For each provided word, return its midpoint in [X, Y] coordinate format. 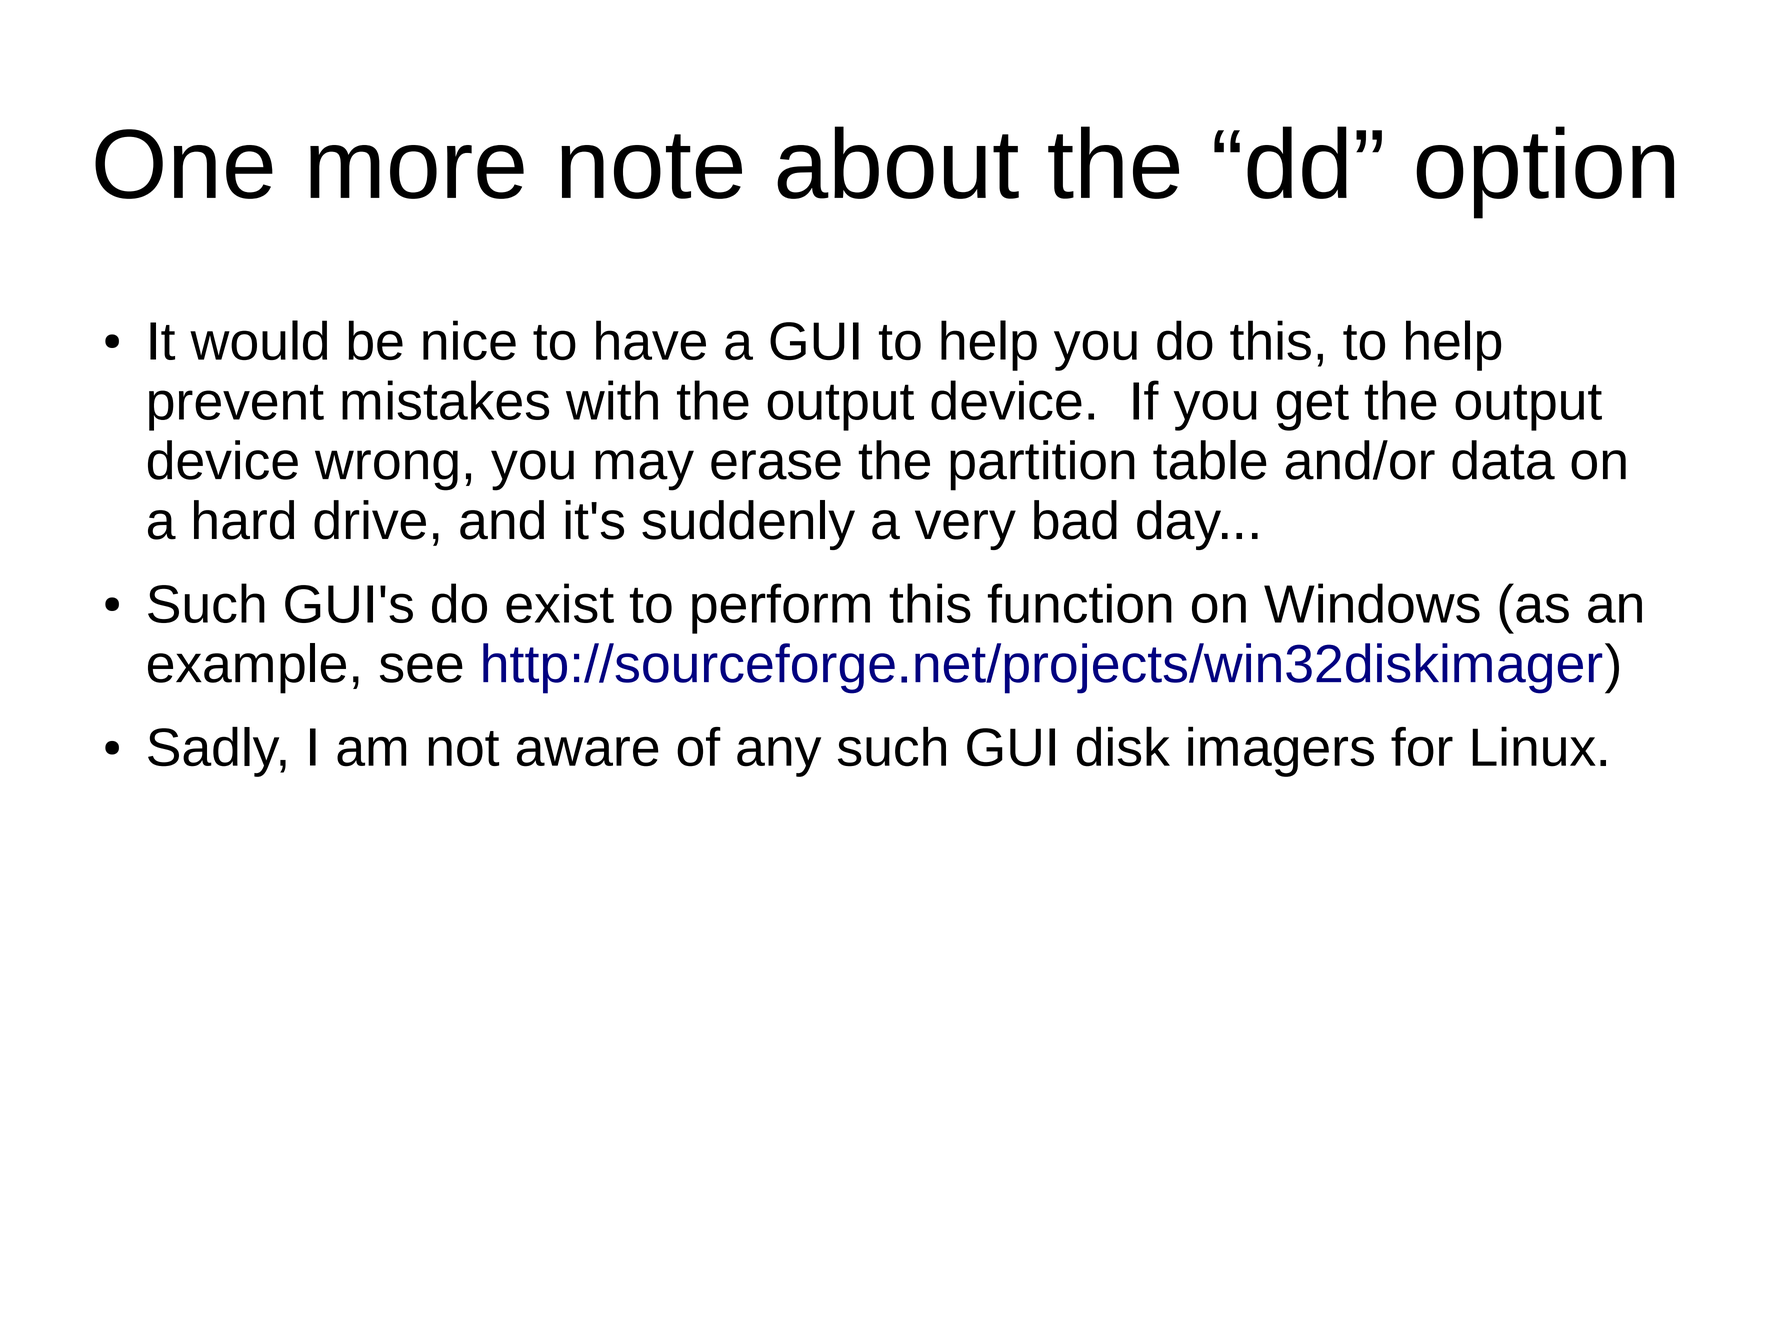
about [898, 162]
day [1180, 525]
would [258, 340]
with [612, 400]
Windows [1372, 603]
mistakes [445, 400]
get [1313, 407]
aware [588, 751]
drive [370, 520]
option [1545, 172]
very [965, 530]
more [417, 172]
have [651, 340]
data [1503, 460]
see [421, 668]
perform [781, 608]
